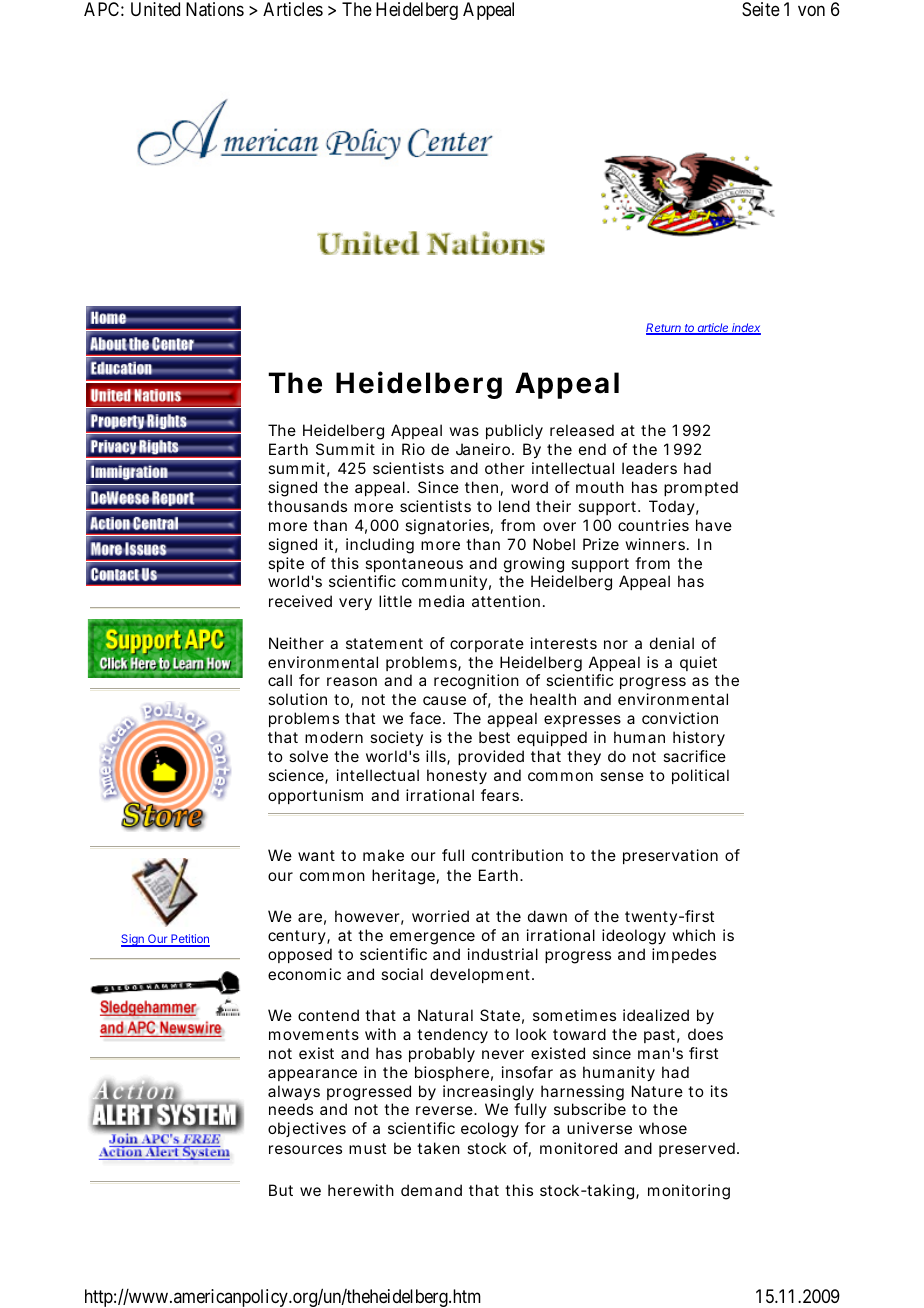 The image size is (924, 1308). What do you see at coordinates (305, 1149) in the screenshot?
I see `resources` at bounding box center [305, 1149].
